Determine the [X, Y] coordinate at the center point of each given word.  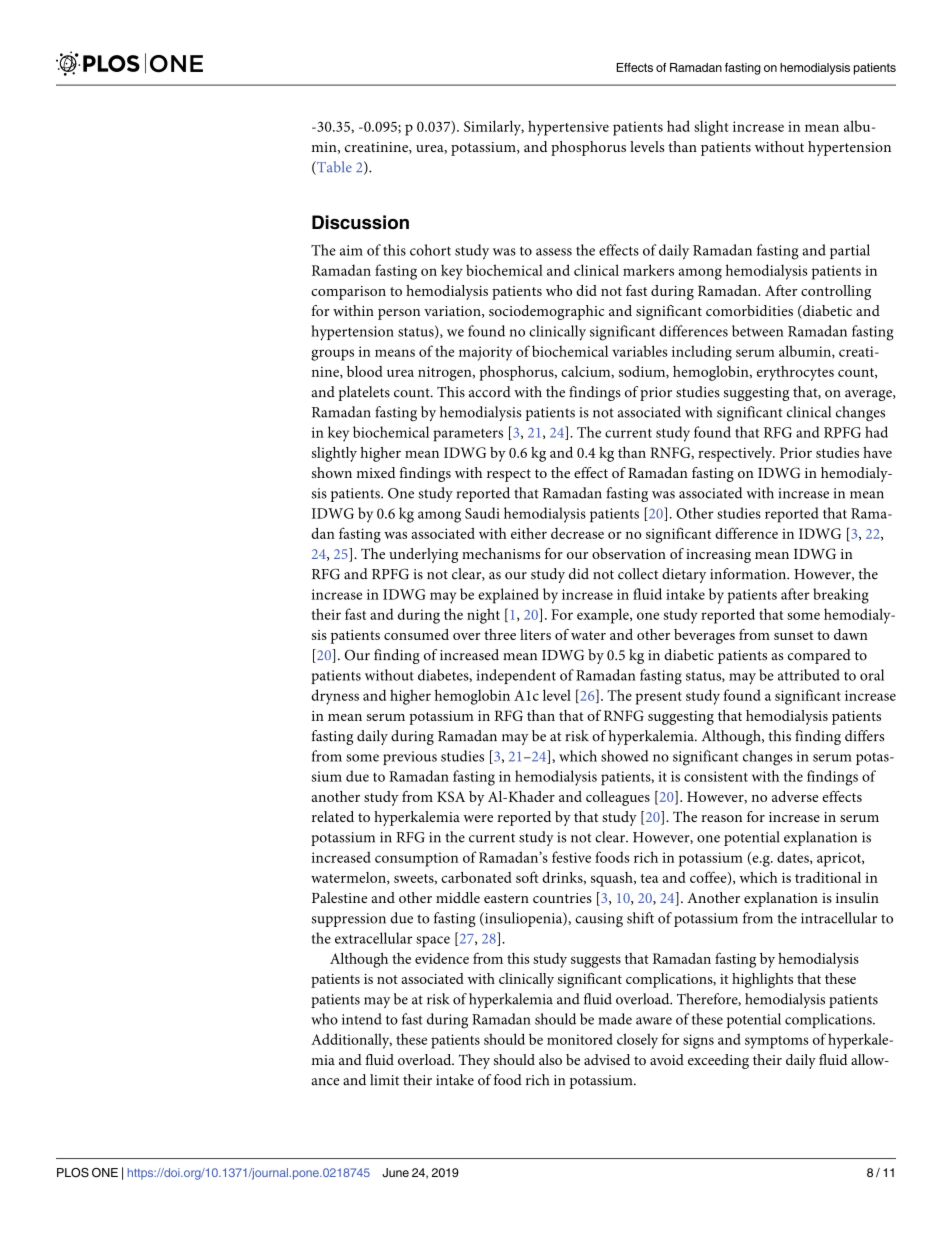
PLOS [73, 1173]
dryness [335, 697]
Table [333, 168]
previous [410, 758]
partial [850, 251]
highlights [762, 980]
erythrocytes [795, 373]
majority [485, 353]
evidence [442, 958]
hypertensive [568, 128]
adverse [795, 796]
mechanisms [501, 553]
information [749, 574]
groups [332, 355]
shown [332, 472]
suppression [349, 920]
